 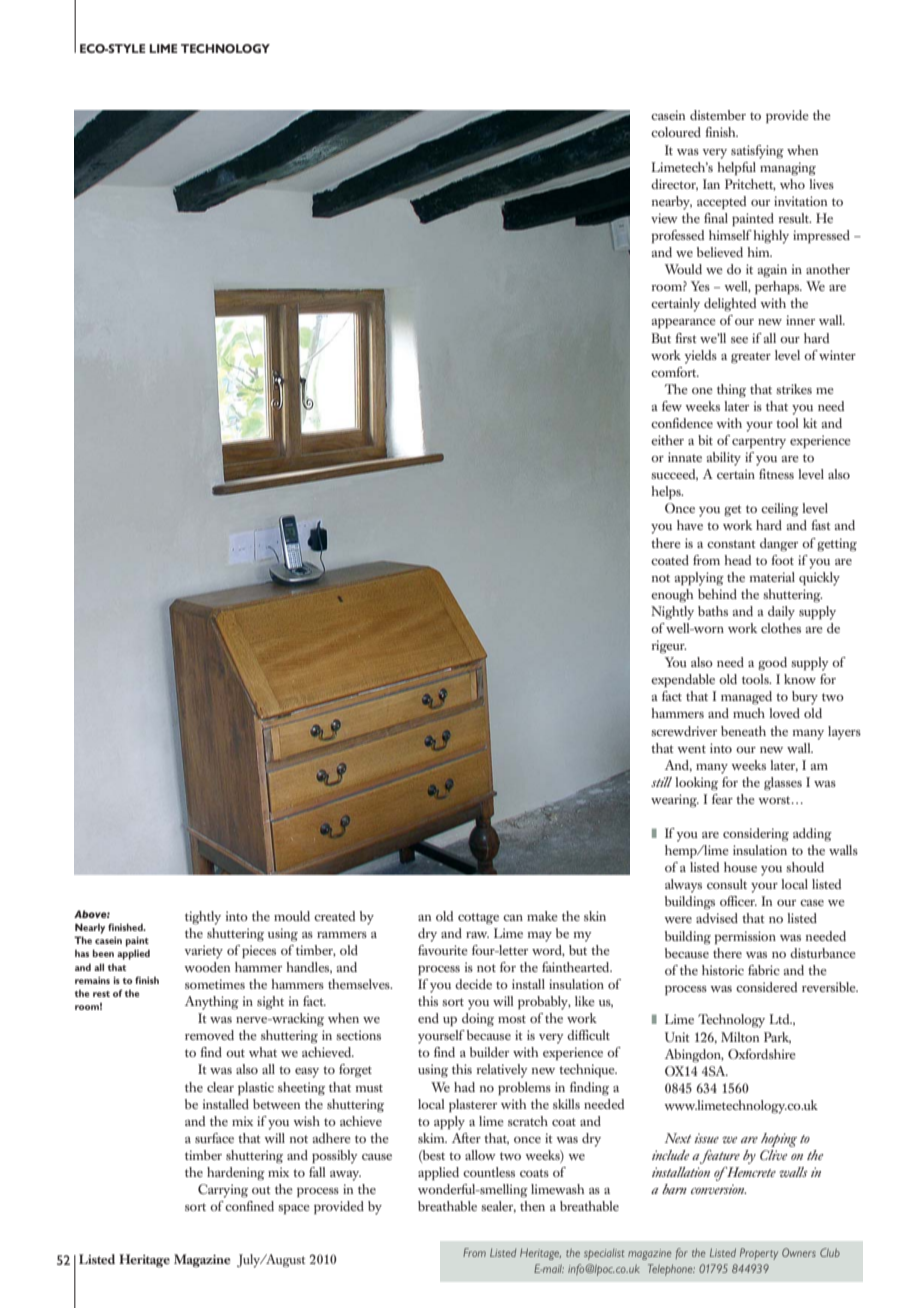 What do you see at coordinates (669, 646) in the document?
I see `rigeur` at bounding box center [669, 646].
